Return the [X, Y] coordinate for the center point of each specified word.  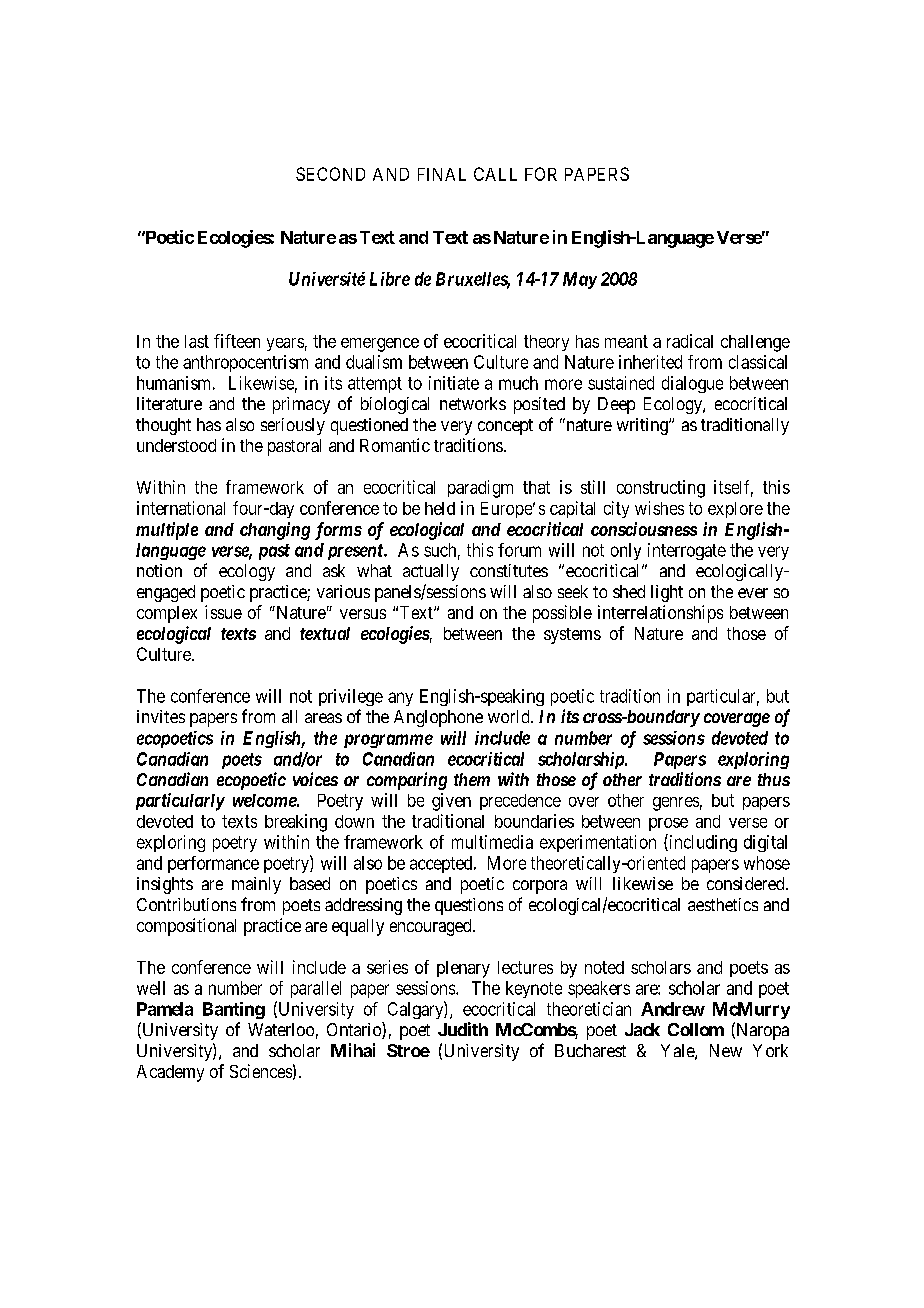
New [726, 1050]
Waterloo [281, 1029]
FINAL [442, 174]
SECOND [330, 174]
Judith [463, 1029]
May [580, 280]
